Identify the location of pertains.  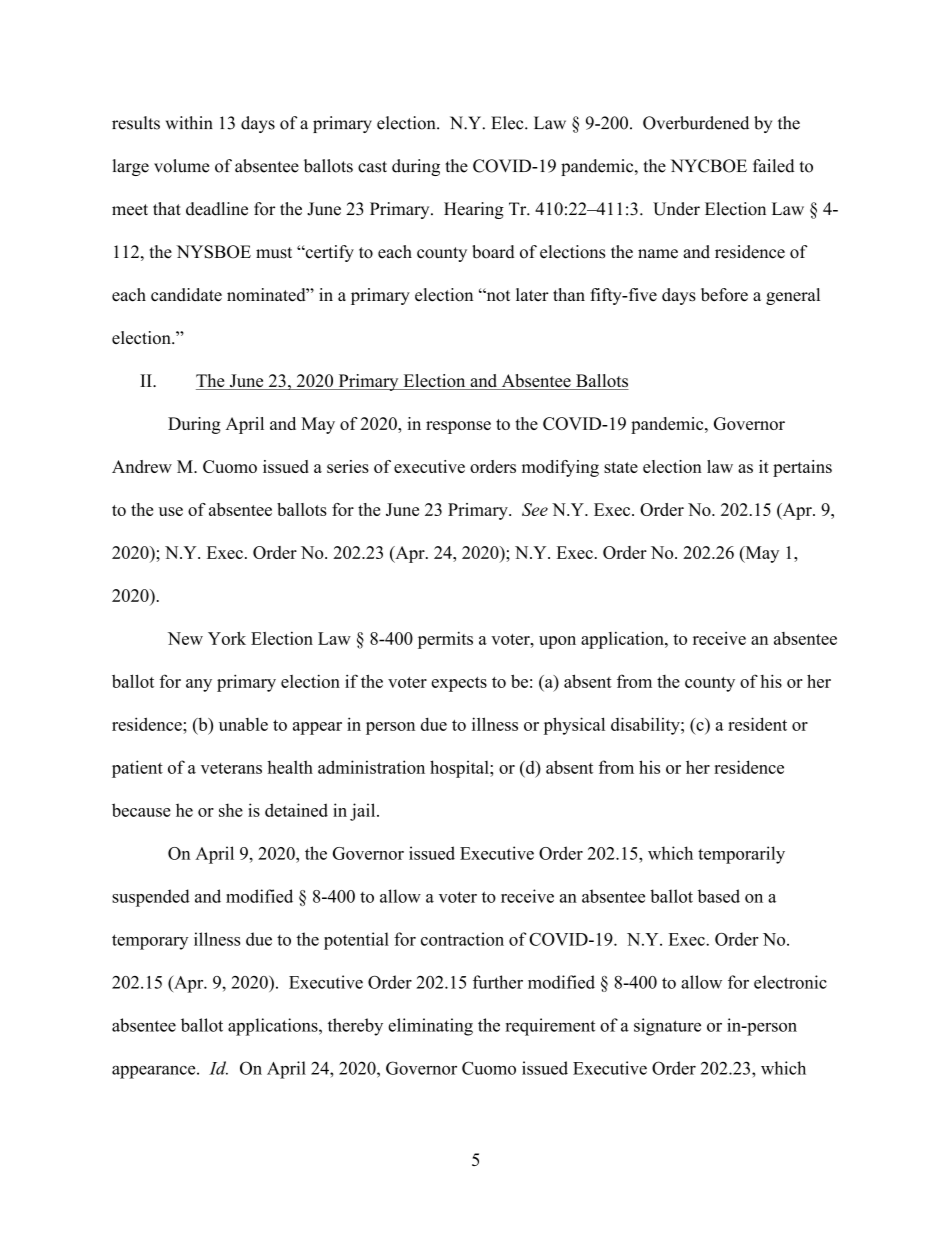
(802, 468).
